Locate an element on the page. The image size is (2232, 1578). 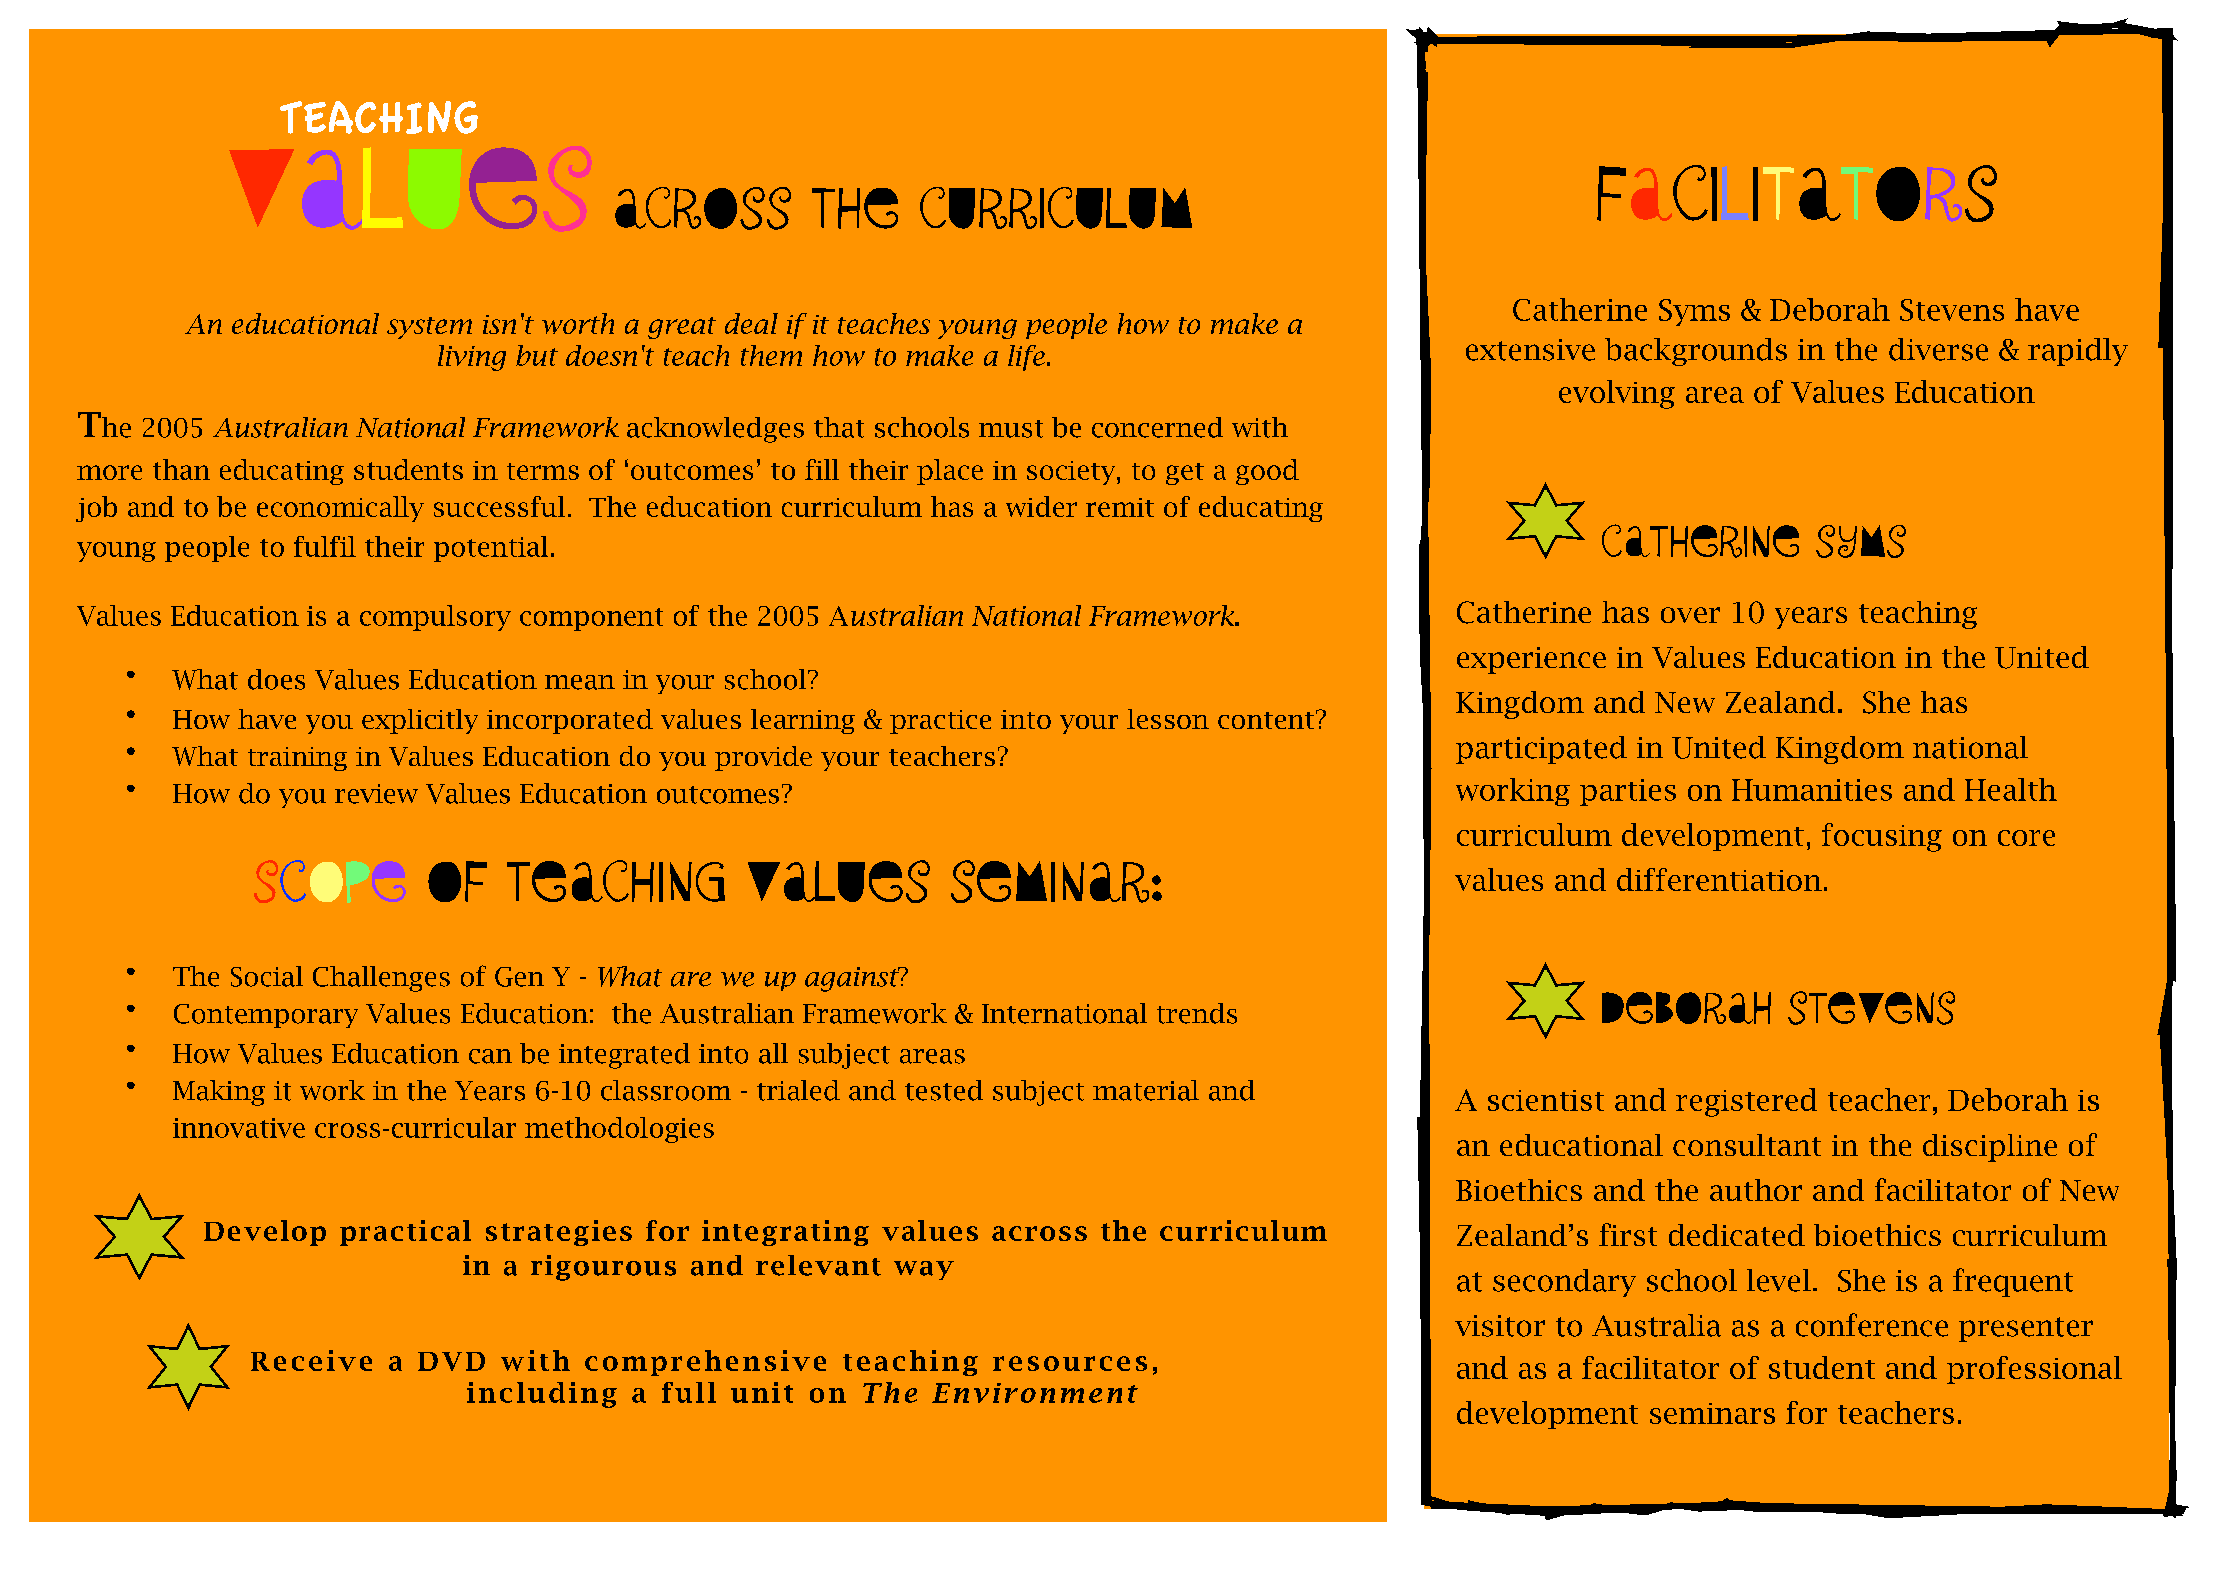
focusing is located at coordinates (1882, 837).
